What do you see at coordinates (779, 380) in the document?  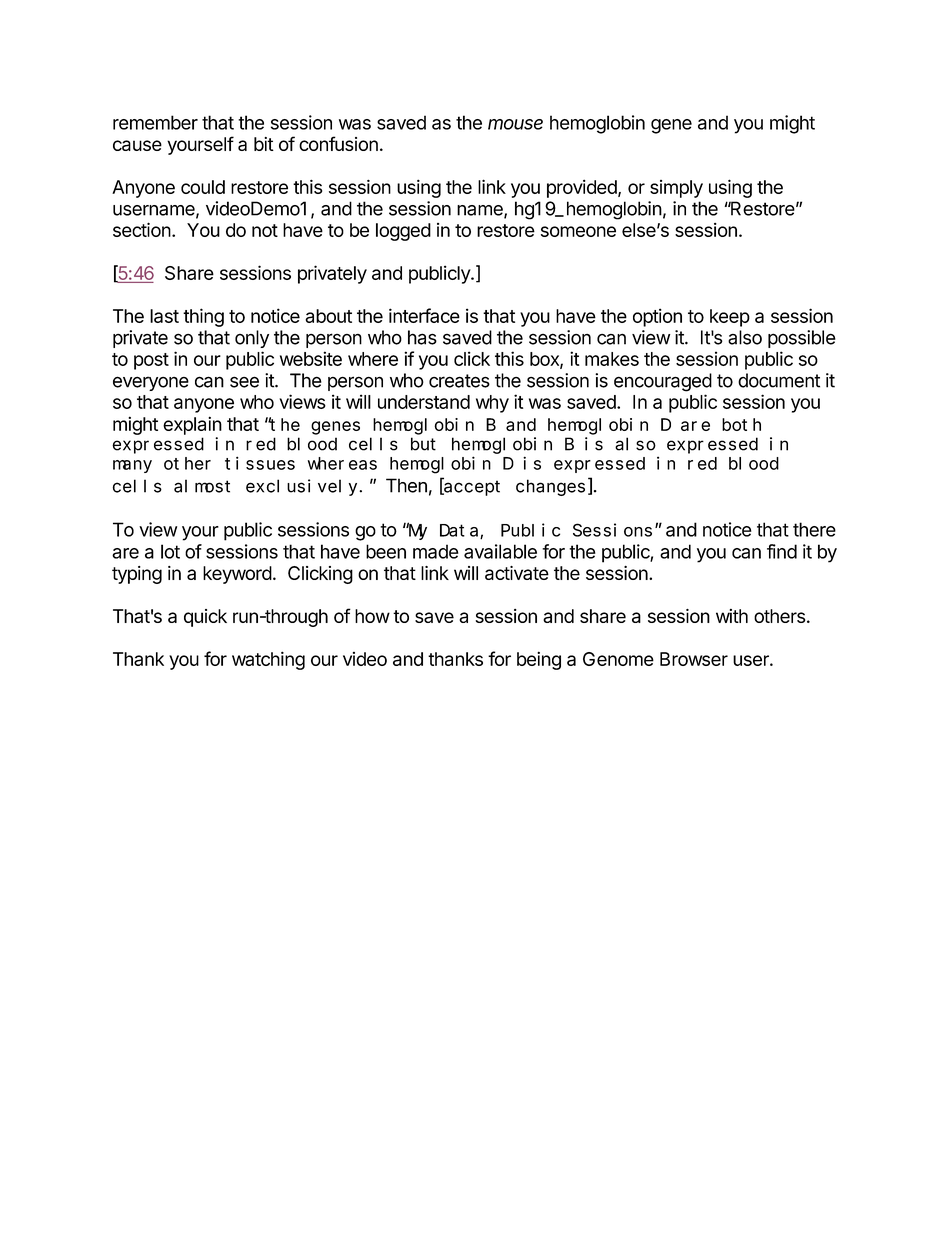 I see `document` at bounding box center [779, 380].
